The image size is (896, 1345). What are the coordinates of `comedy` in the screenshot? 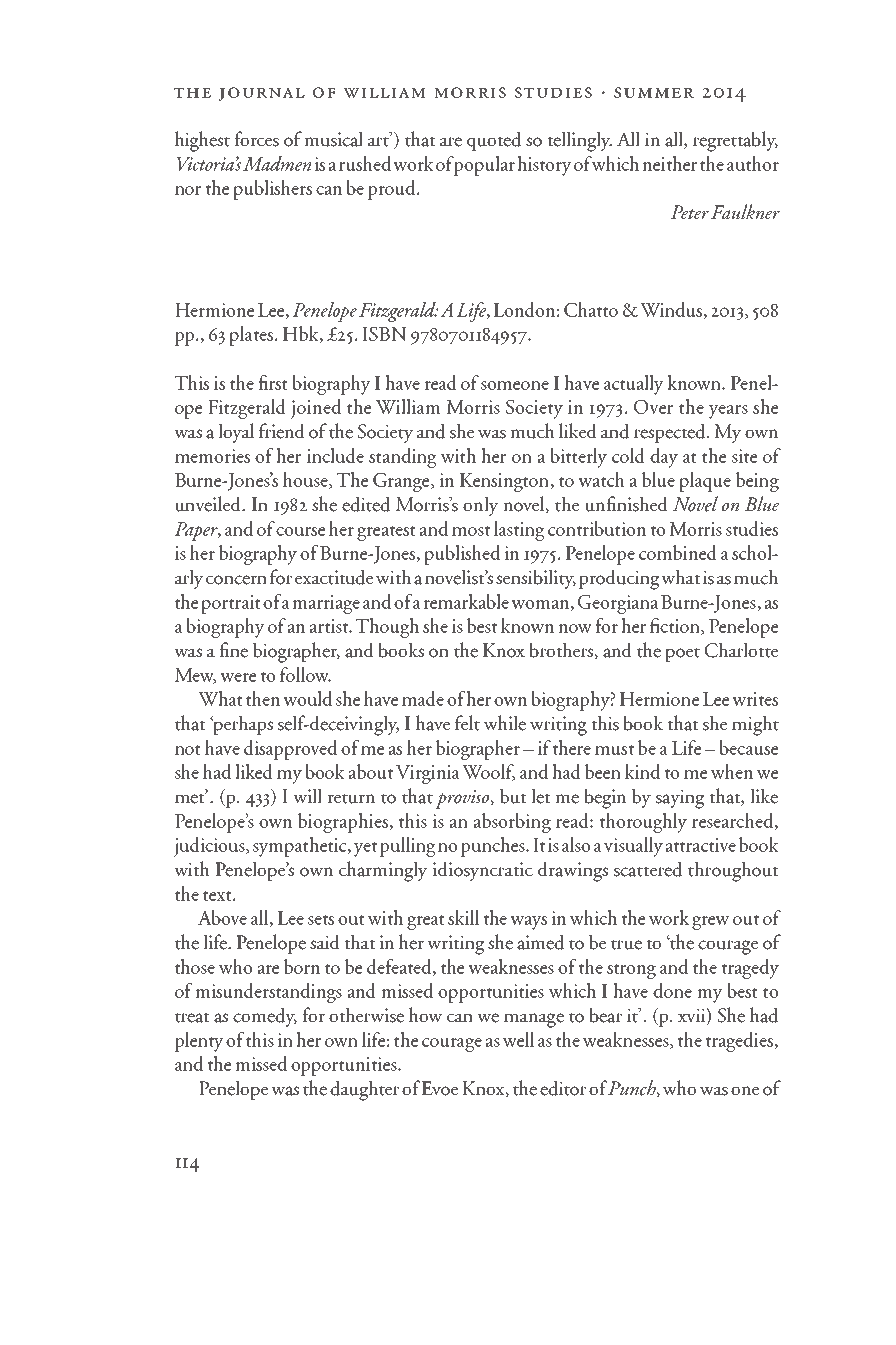 It's located at (265, 1017).
